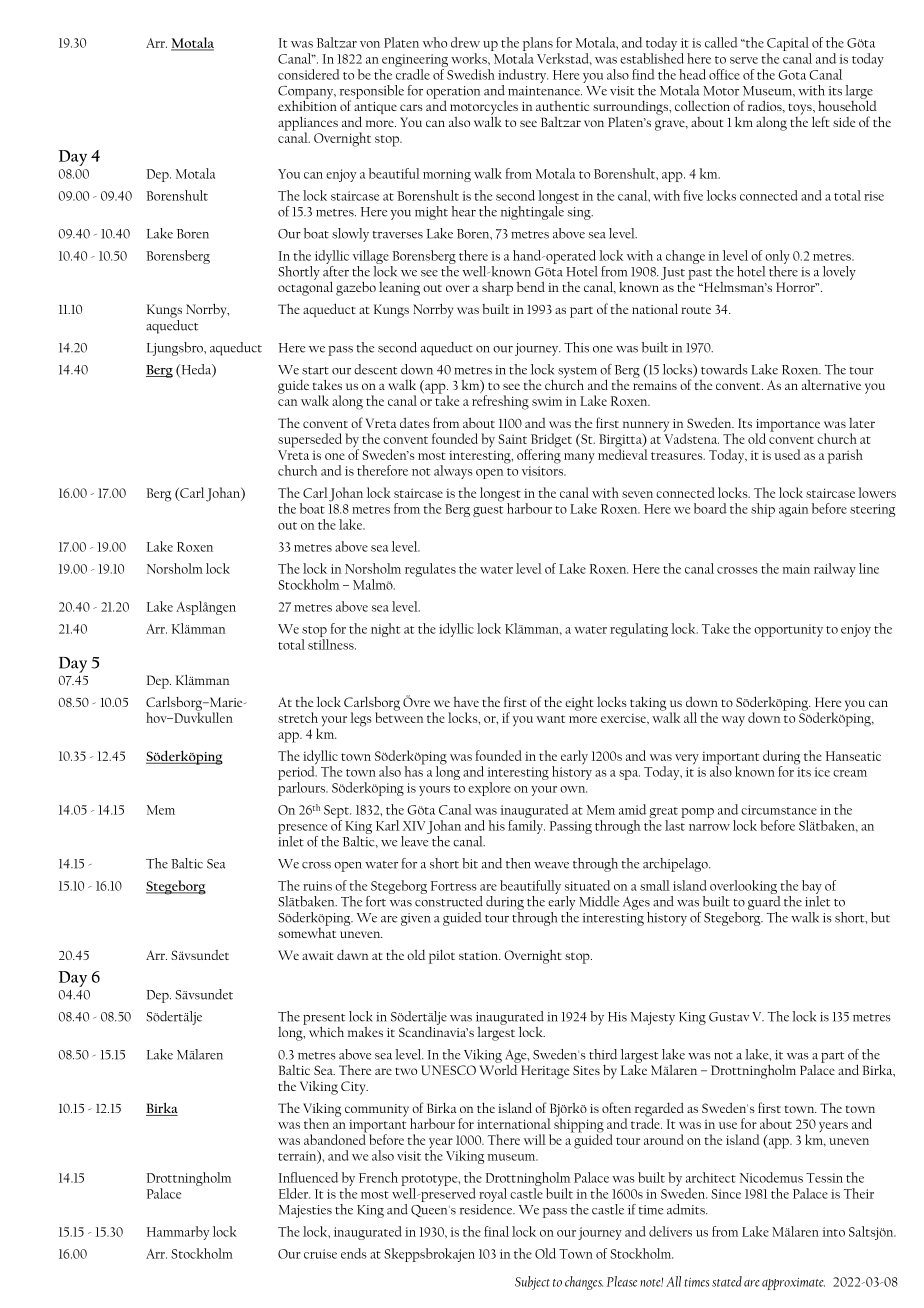 The height and width of the page is (1308, 924). Describe the element at coordinates (812, 888) in the page. I see `bay` at that location.
